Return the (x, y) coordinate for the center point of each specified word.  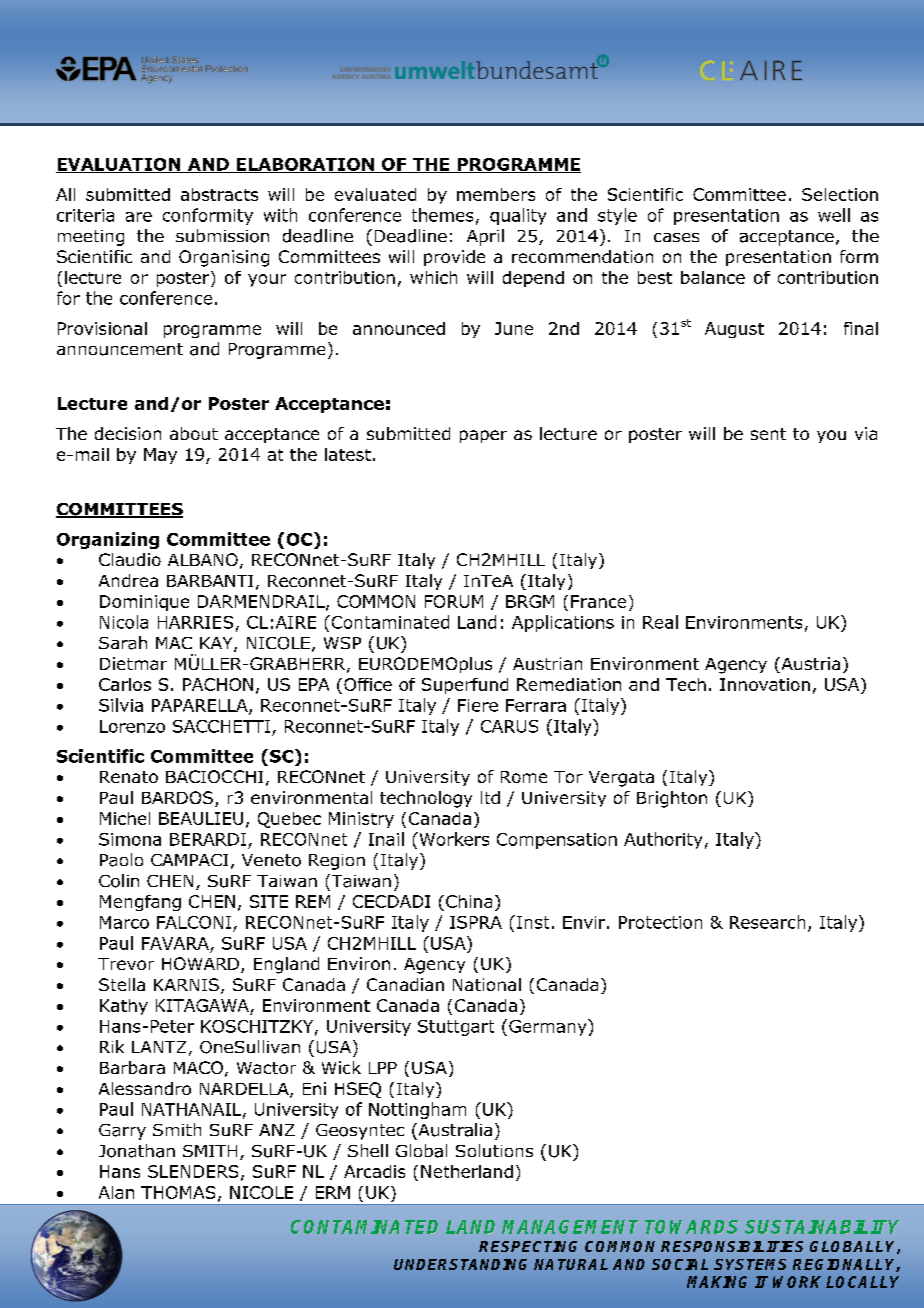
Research (767, 922)
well (834, 215)
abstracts (219, 194)
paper (483, 436)
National (487, 984)
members (496, 194)
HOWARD (202, 965)
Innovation (765, 684)
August (734, 330)
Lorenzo (132, 726)
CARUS (509, 726)
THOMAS (178, 1192)
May (160, 456)
